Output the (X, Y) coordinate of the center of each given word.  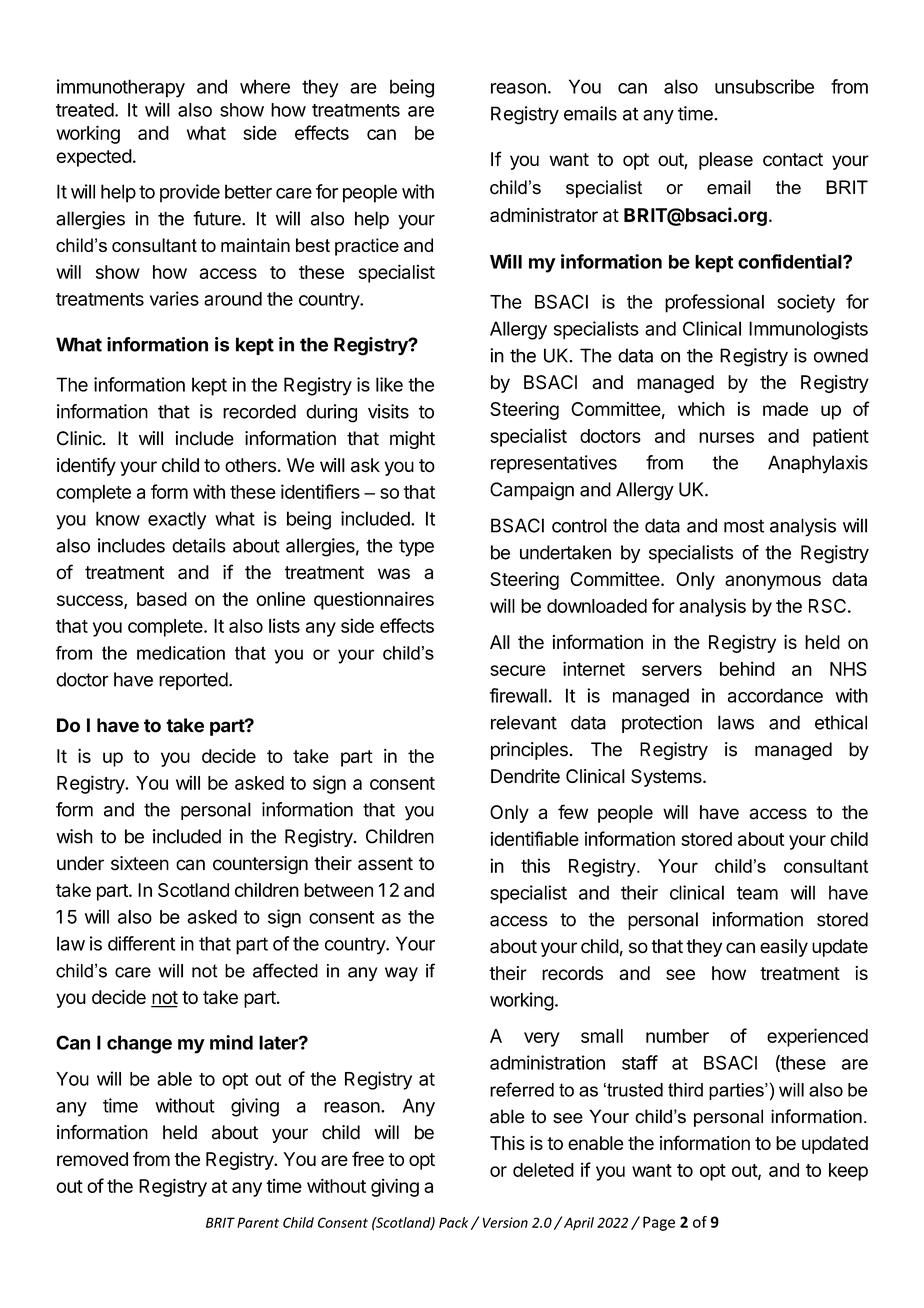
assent (385, 864)
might (412, 440)
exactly (177, 520)
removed (92, 1159)
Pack (453, 1222)
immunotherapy (121, 88)
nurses (726, 437)
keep (848, 1172)
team (757, 893)
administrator (544, 215)
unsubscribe (764, 86)
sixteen (140, 863)
